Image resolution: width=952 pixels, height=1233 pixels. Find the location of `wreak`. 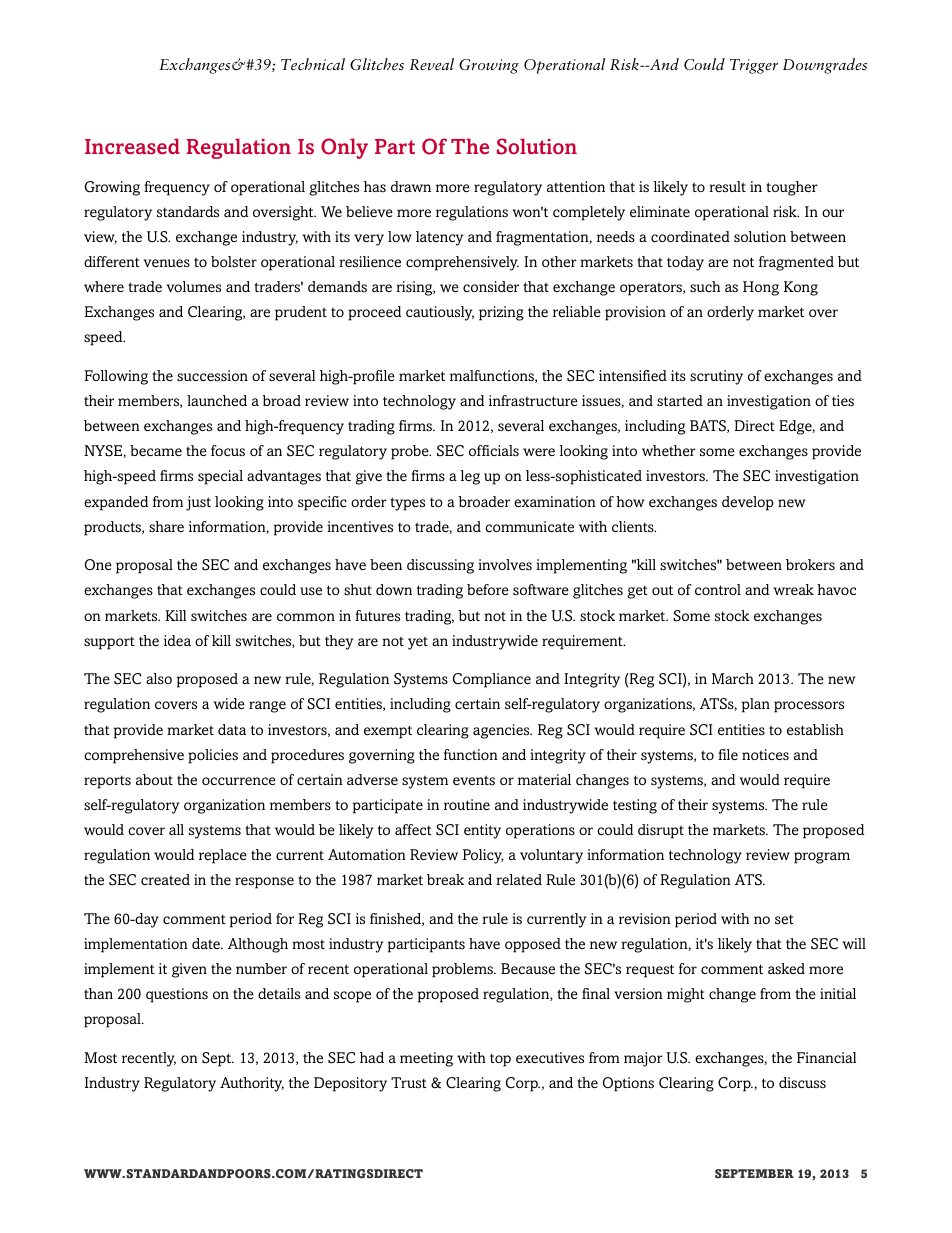

wreak is located at coordinates (794, 589).
